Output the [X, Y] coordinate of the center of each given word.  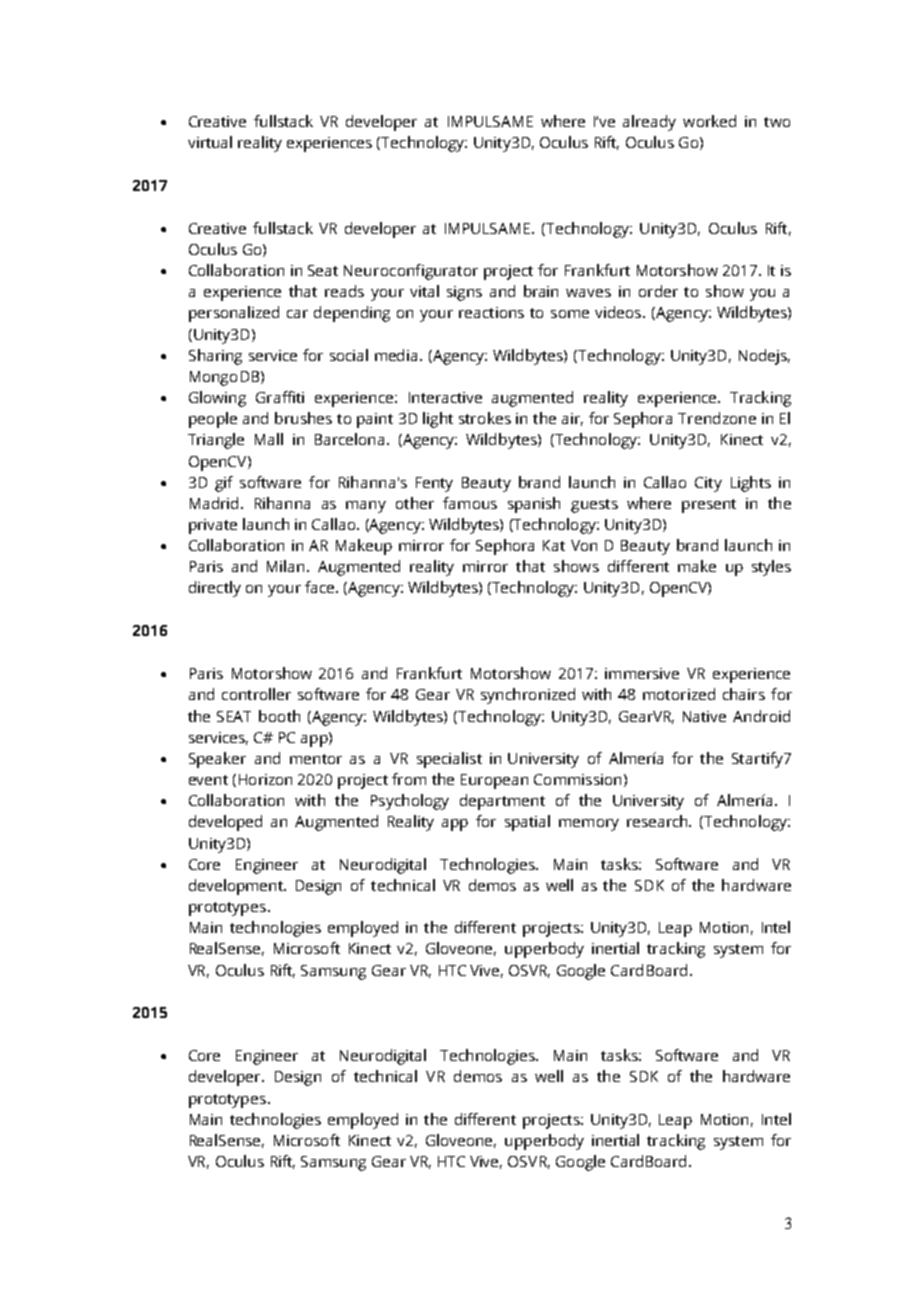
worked [709, 121]
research [658, 821]
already [649, 123]
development [237, 887]
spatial [527, 823]
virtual [210, 142]
